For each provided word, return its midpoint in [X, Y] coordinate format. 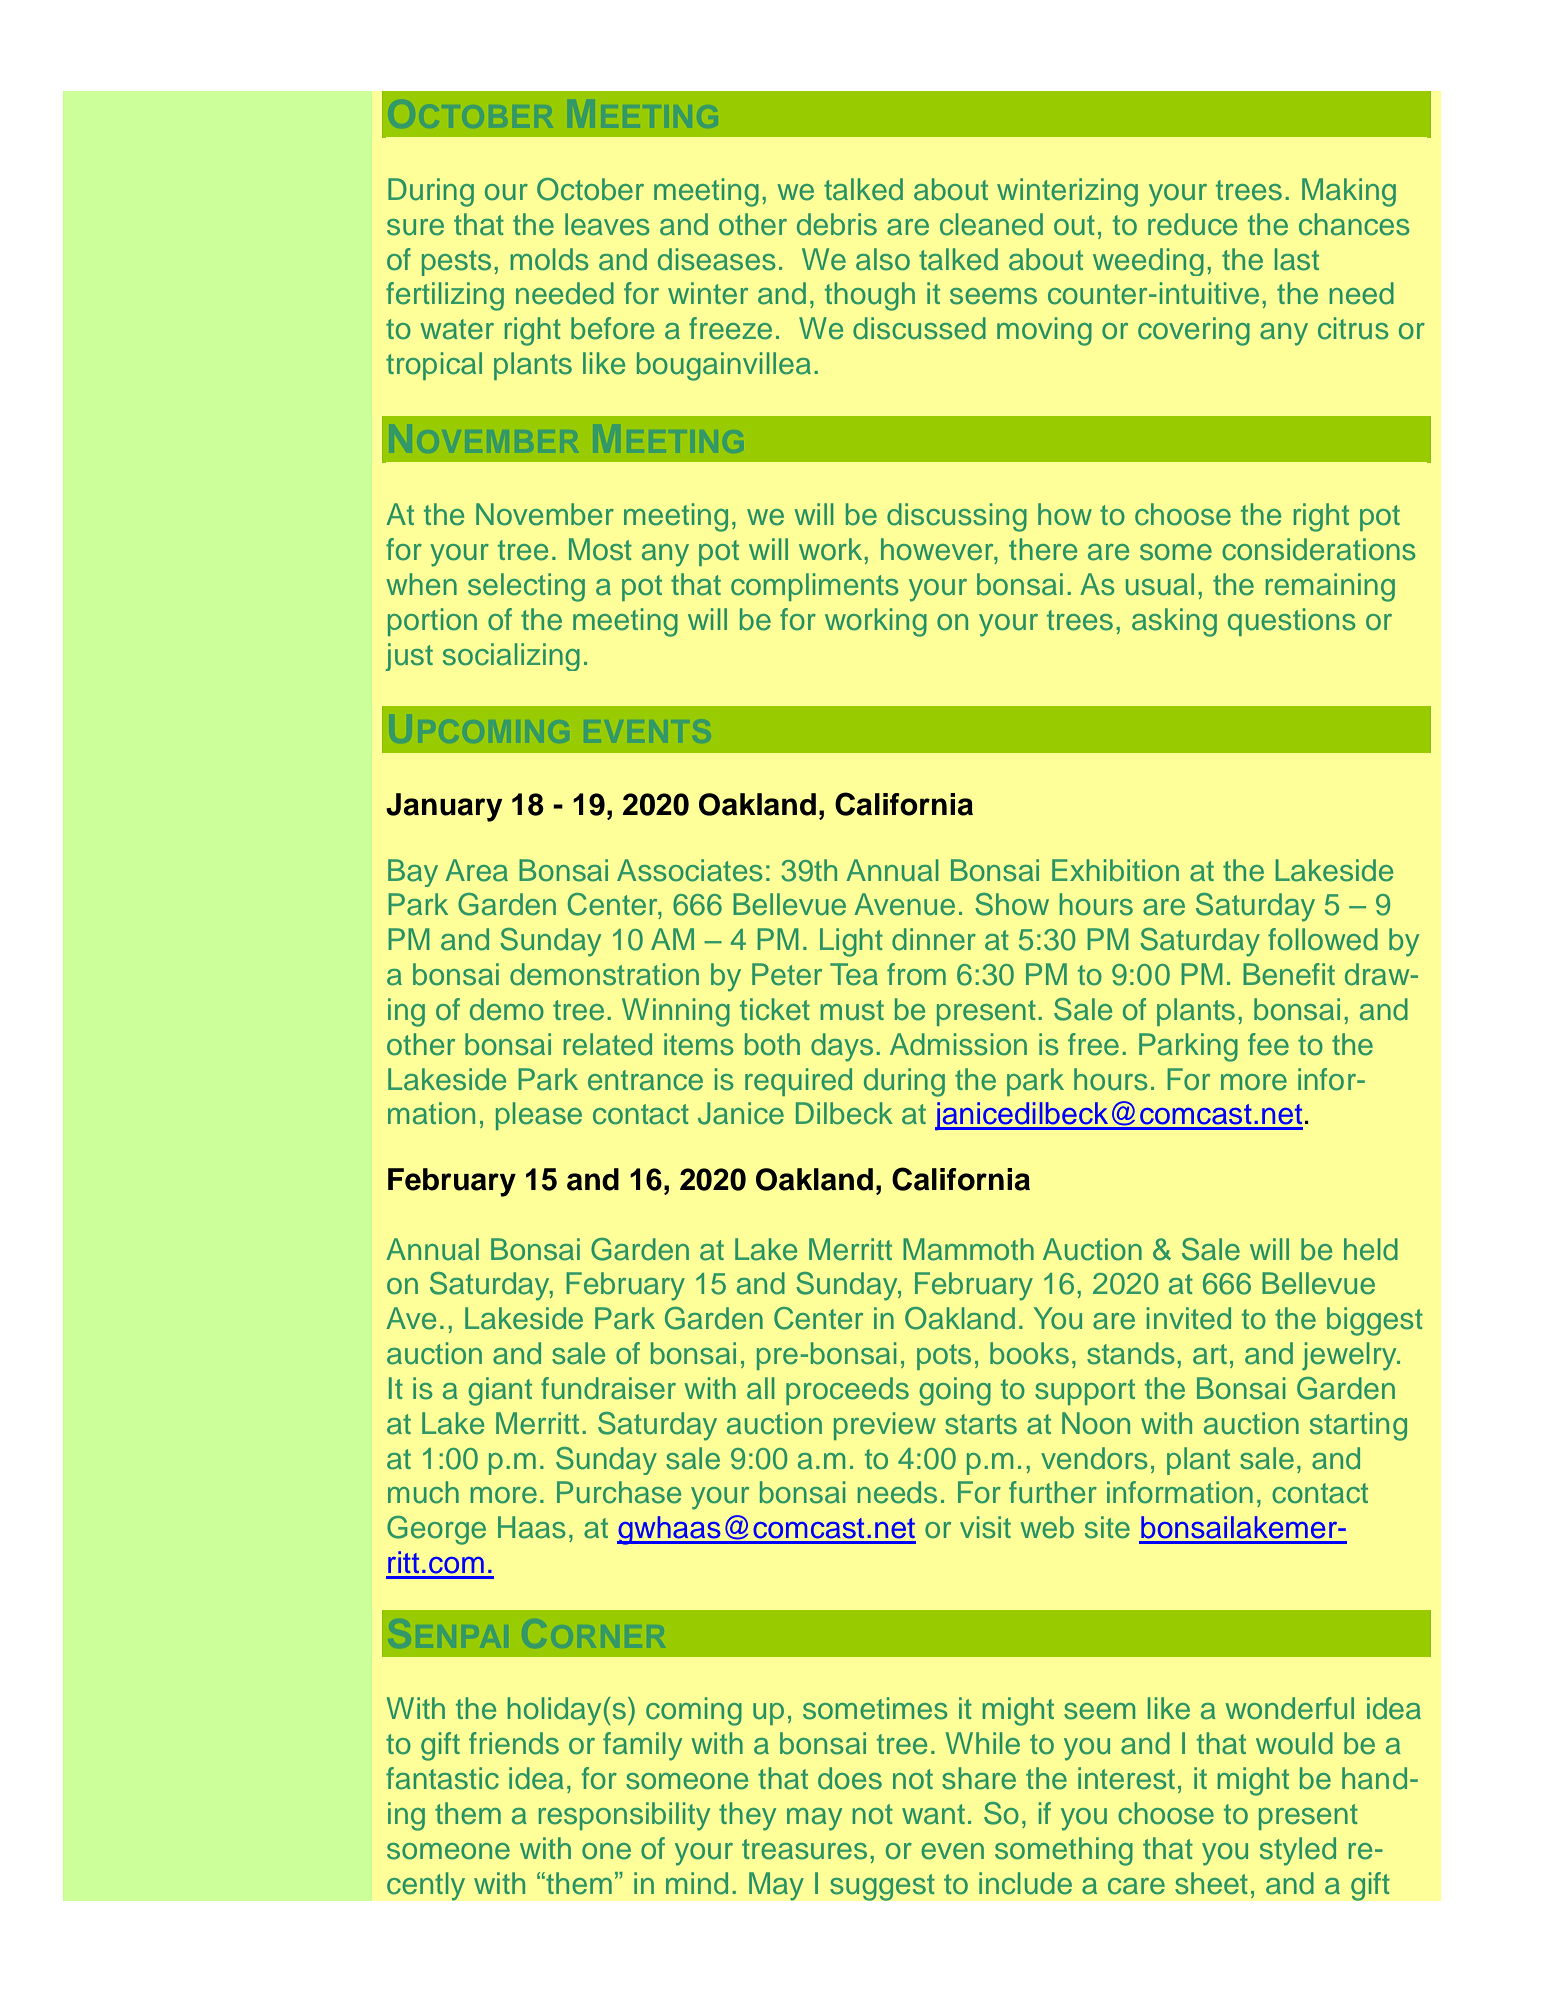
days [842, 1047]
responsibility [624, 1816]
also [883, 259]
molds [549, 259]
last [1297, 259]
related [608, 1044]
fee [1268, 1044]
